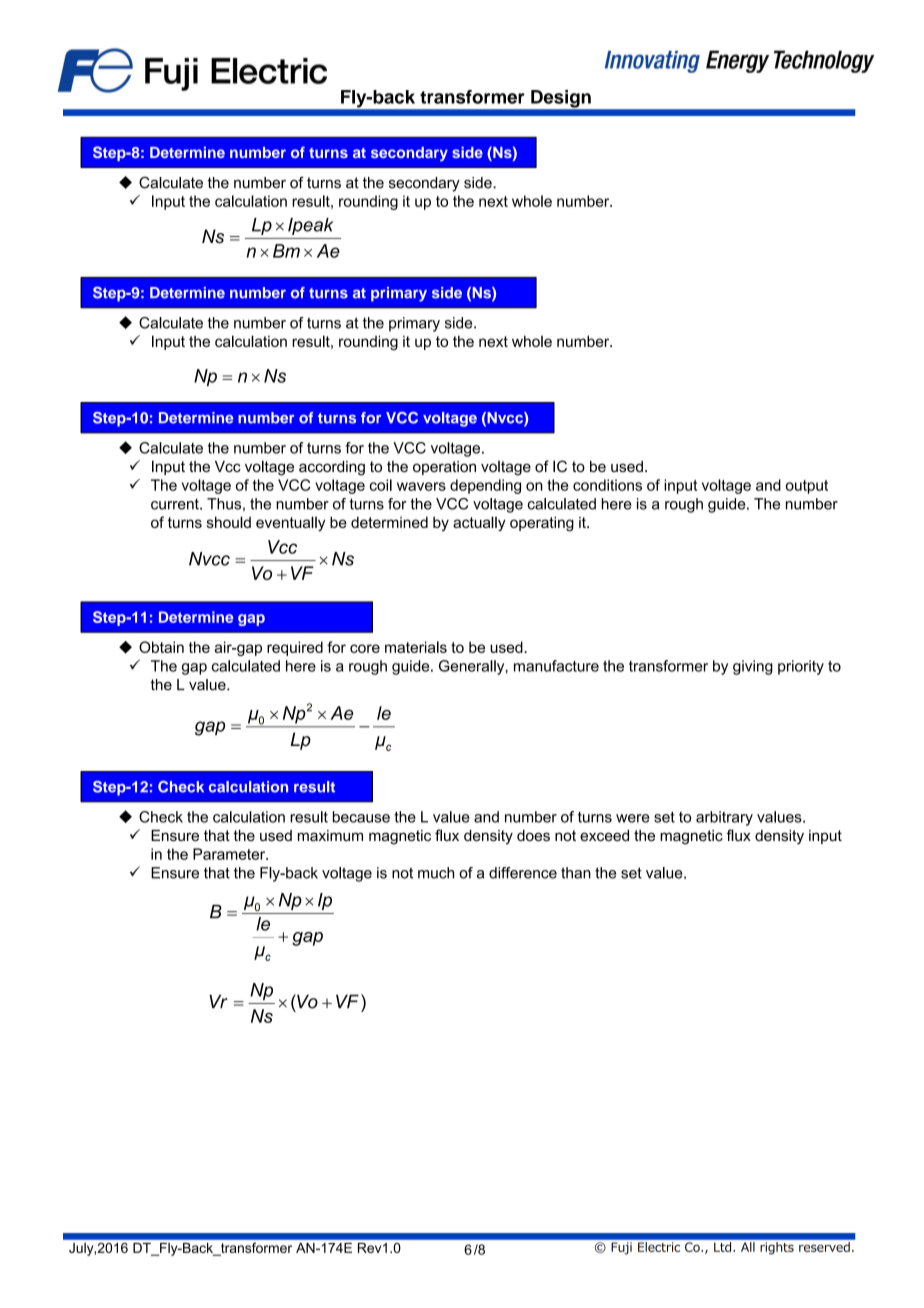  Describe the element at coordinates (230, 854) in the image. I see `Parameter` at that location.
